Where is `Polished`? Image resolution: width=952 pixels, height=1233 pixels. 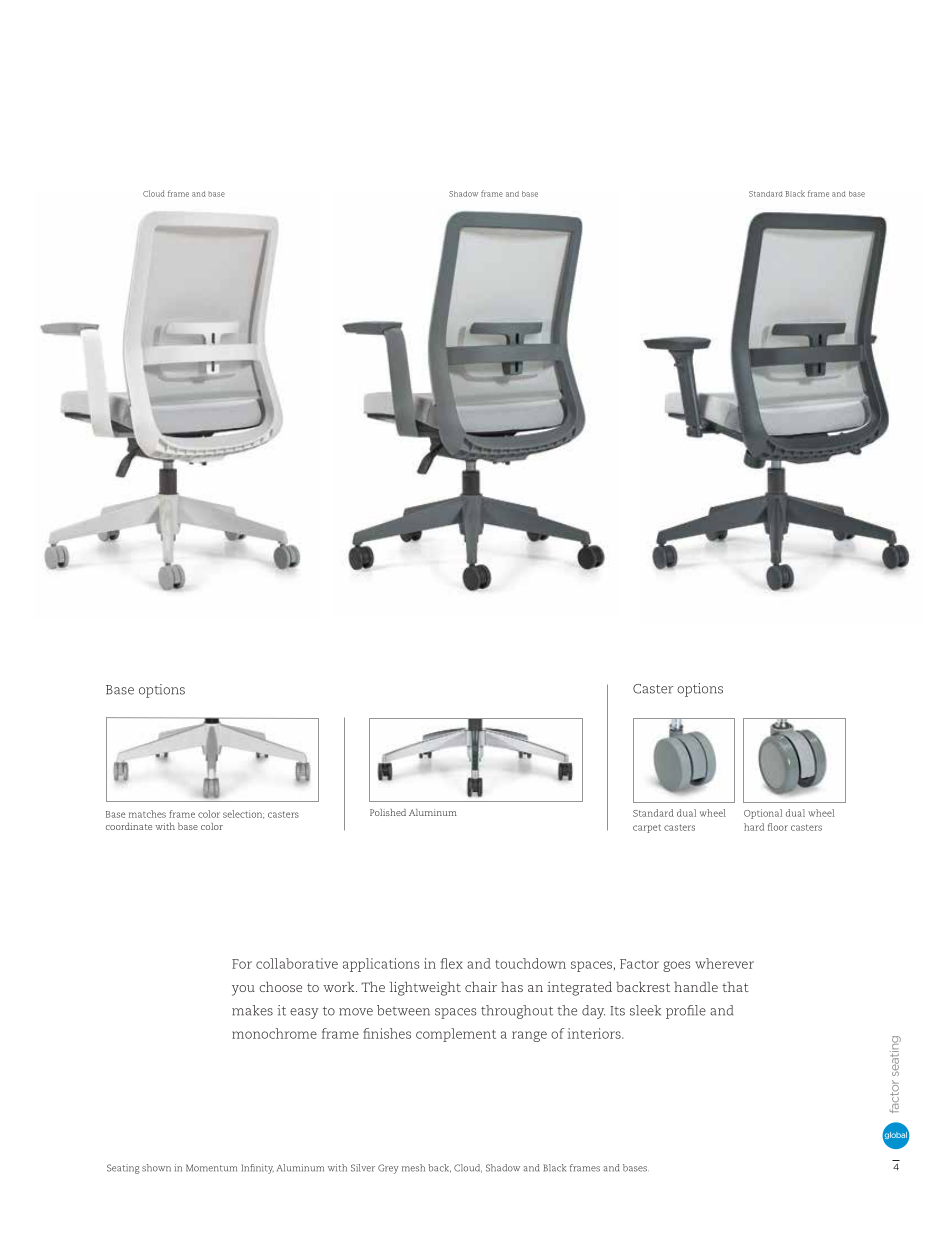
Polished is located at coordinates (388, 812).
